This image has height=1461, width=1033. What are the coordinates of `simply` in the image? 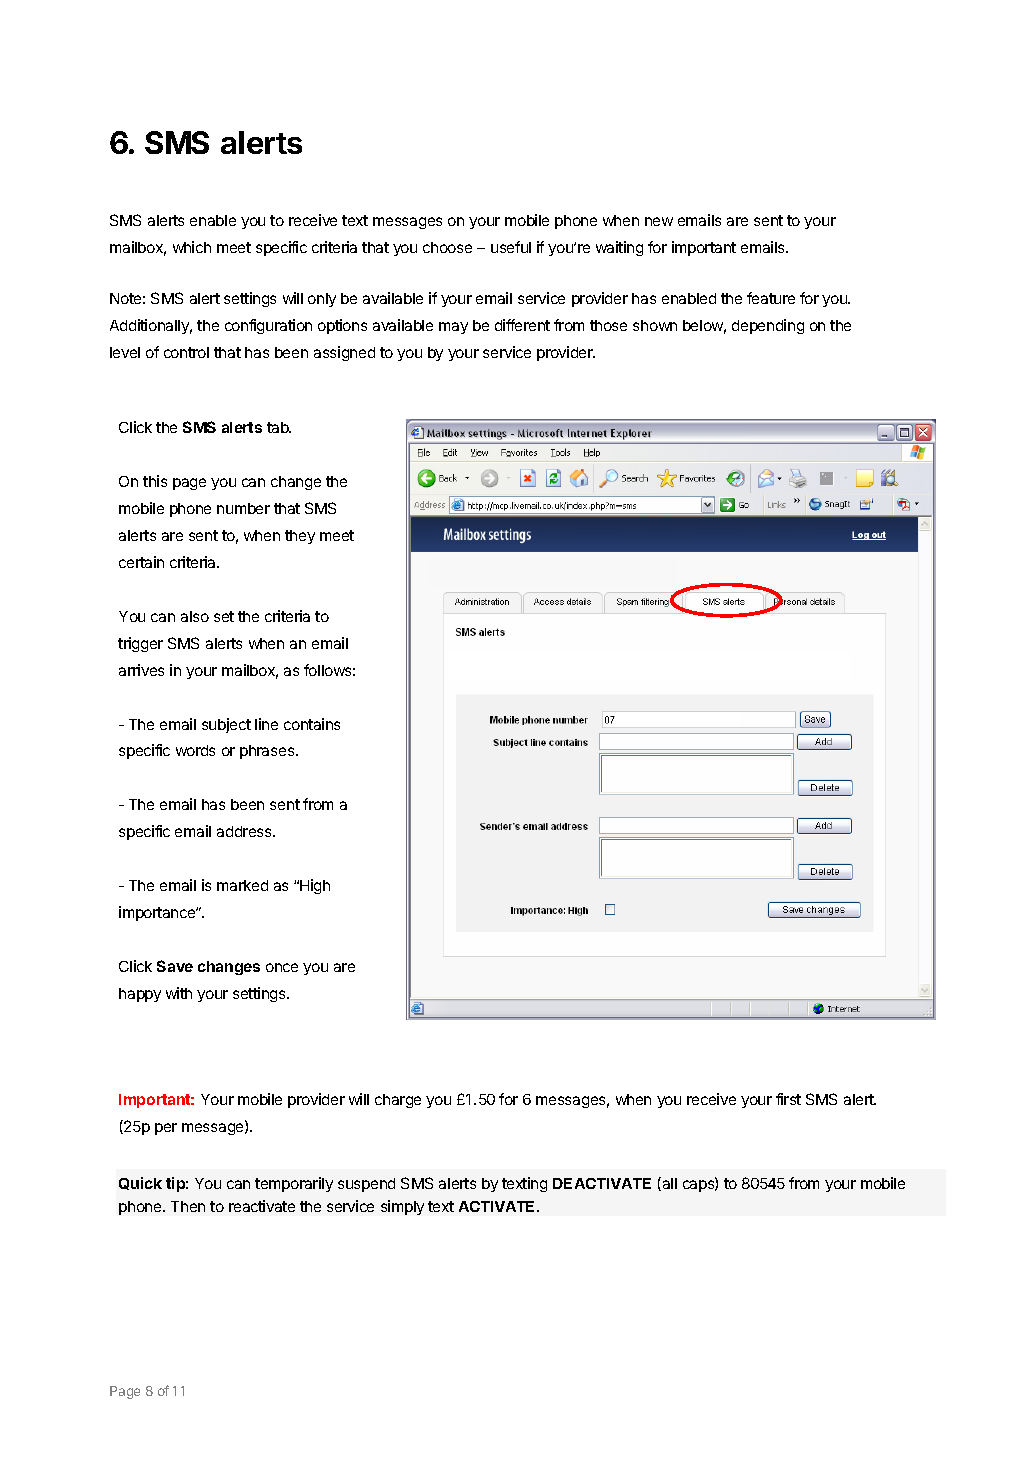 It's located at (402, 1207).
